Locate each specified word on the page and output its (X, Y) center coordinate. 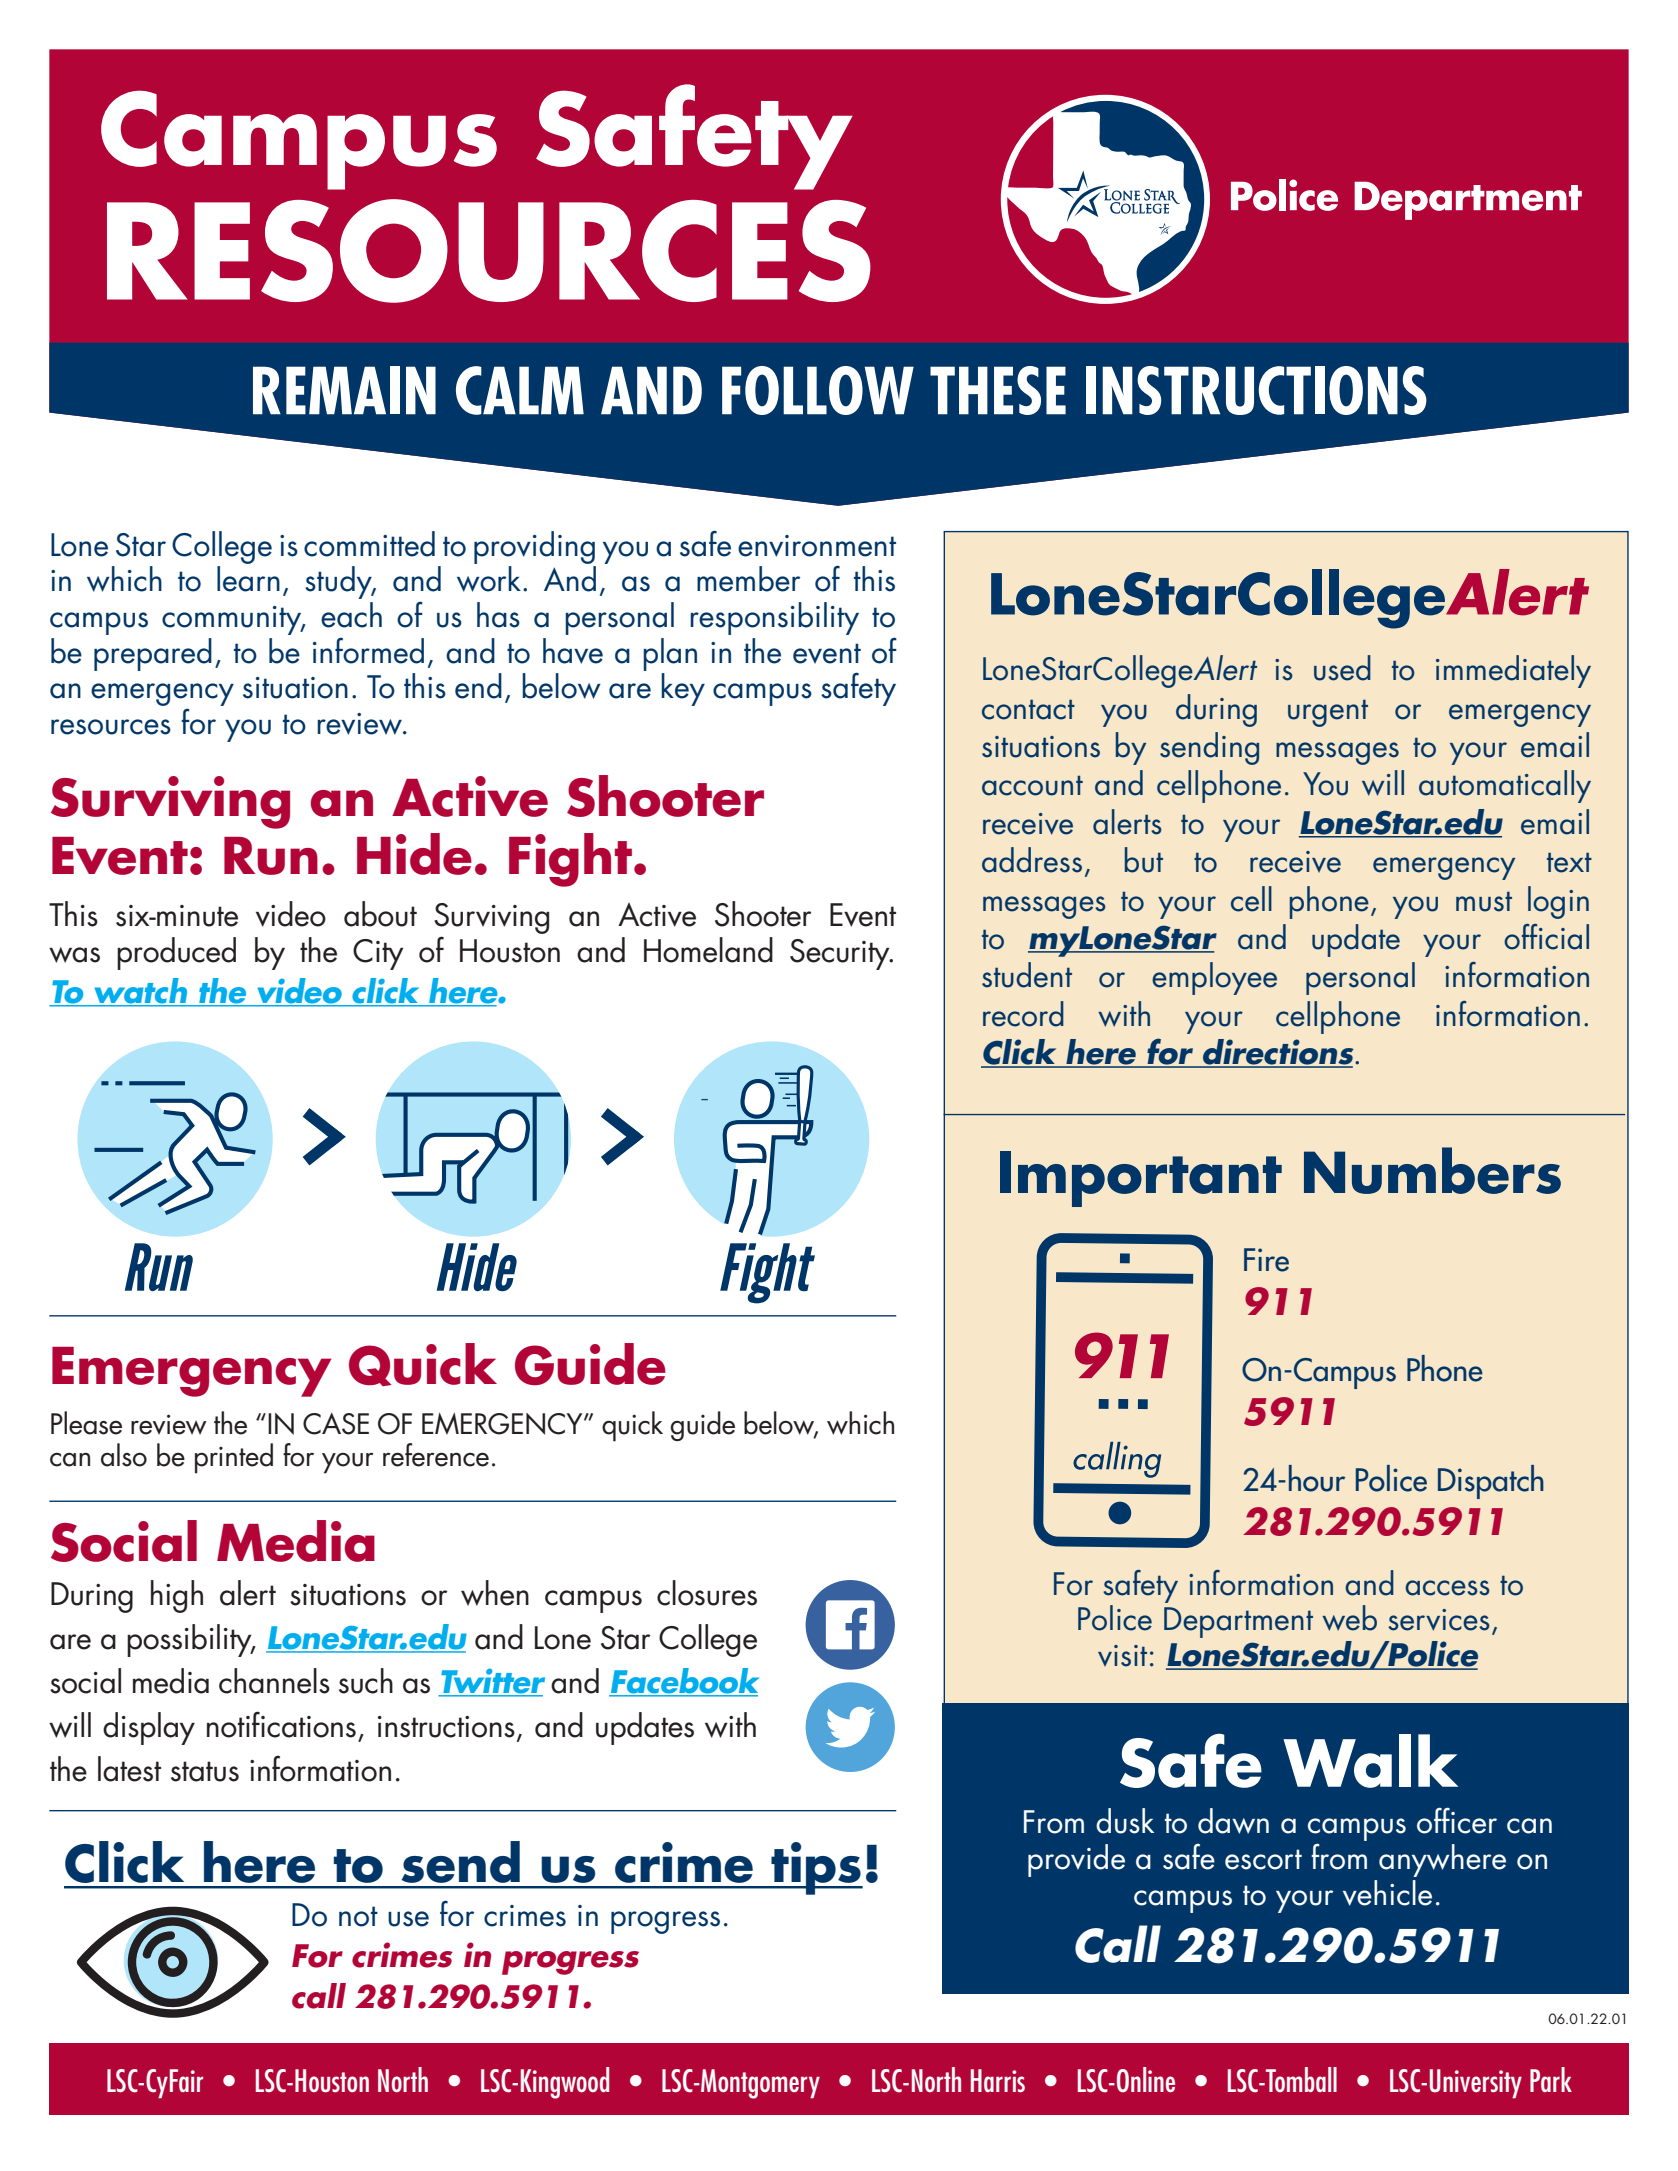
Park (1551, 2079)
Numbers (1432, 1170)
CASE (336, 1424)
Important (1141, 1179)
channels (274, 1681)
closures (707, 1593)
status (205, 1771)
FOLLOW (818, 390)
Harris (998, 2080)
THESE (998, 390)
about (380, 914)
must (1484, 901)
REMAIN (344, 390)
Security (841, 954)
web (1349, 1618)
